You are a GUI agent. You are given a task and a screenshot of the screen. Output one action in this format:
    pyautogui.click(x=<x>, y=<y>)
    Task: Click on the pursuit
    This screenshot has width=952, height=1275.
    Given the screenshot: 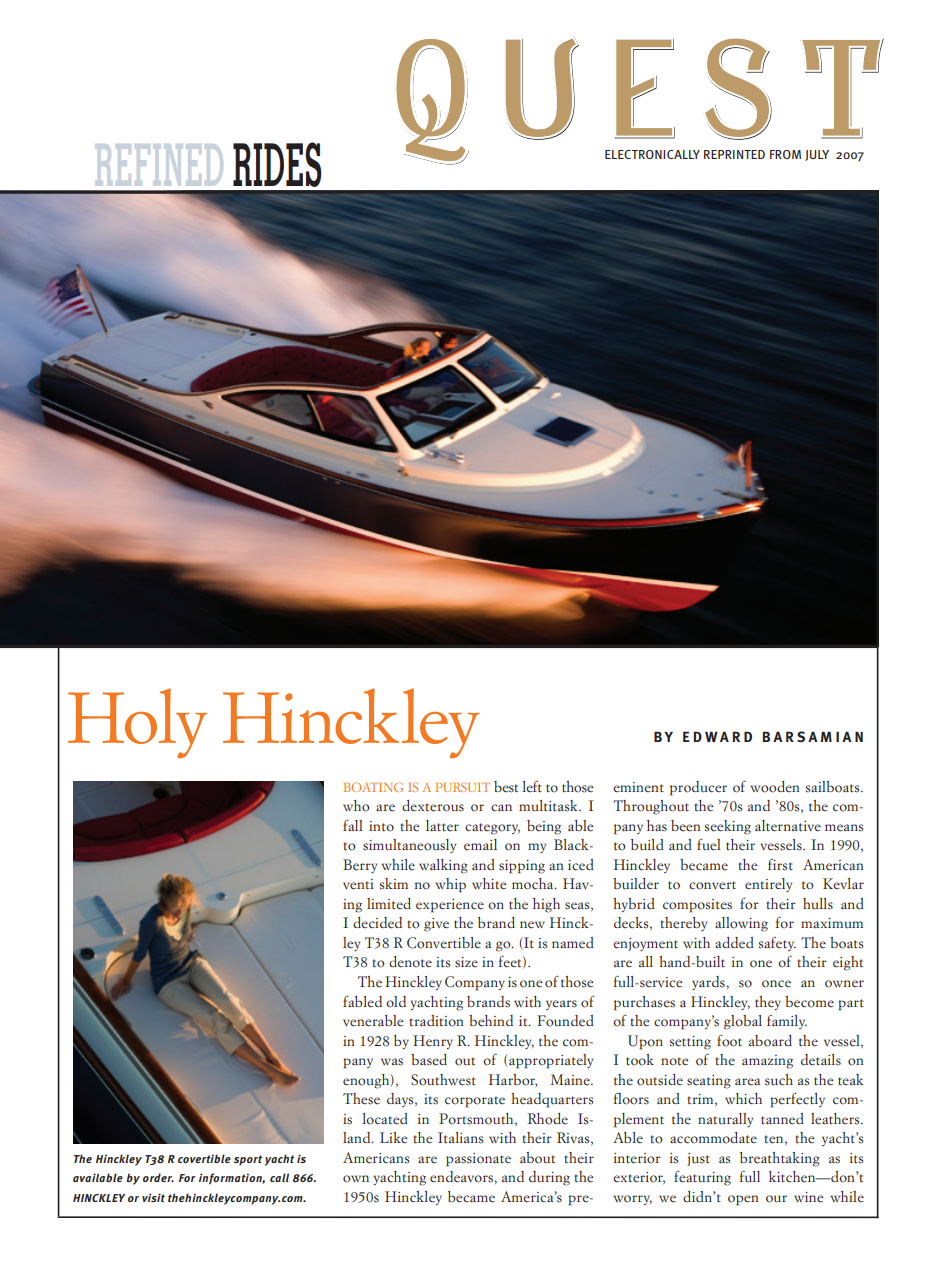 What is the action you would take?
    pyautogui.click(x=463, y=787)
